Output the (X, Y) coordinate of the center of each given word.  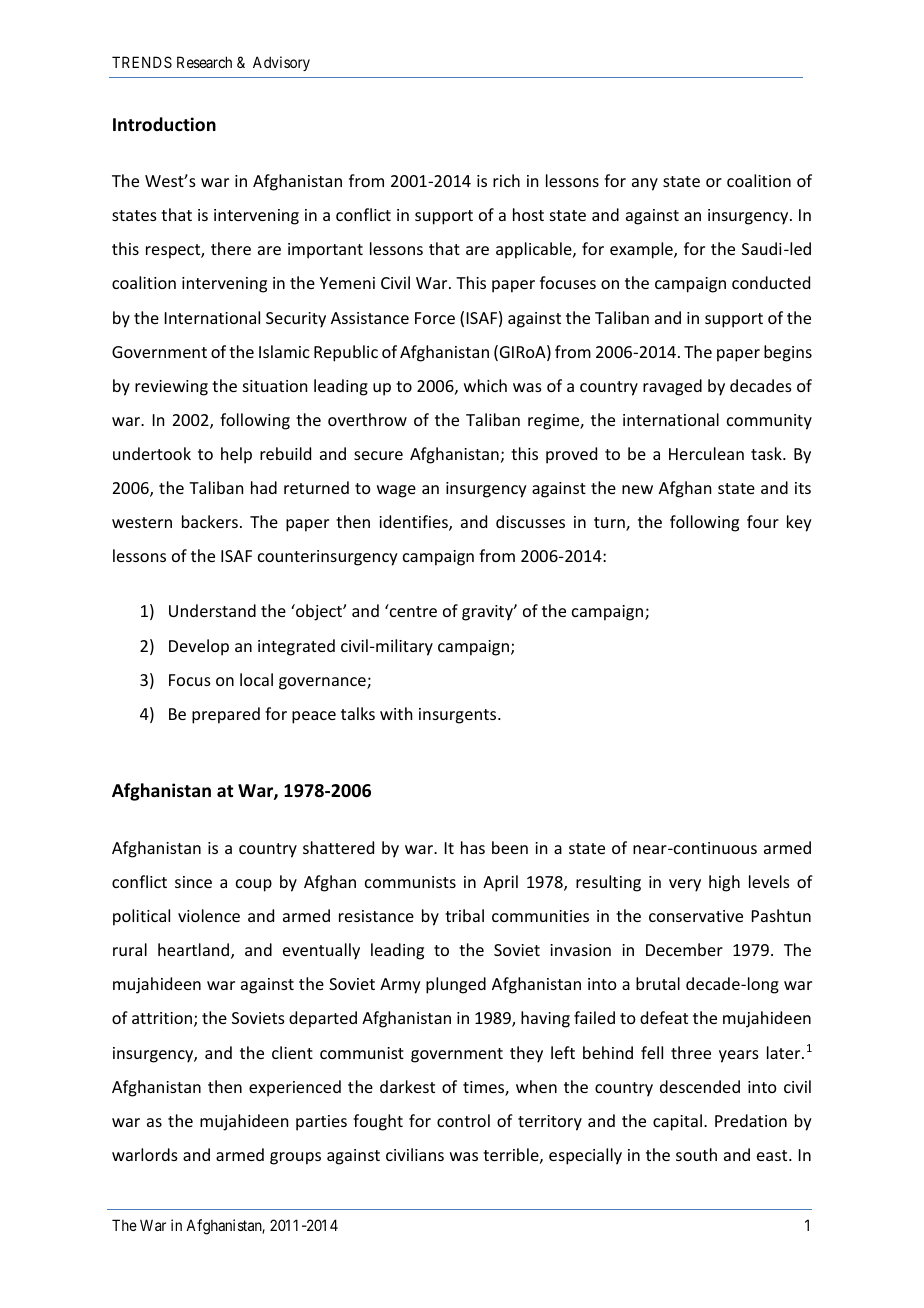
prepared (226, 715)
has (473, 847)
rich (506, 180)
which (485, 385)
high (724, 883)
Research (204, 62)
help (236, 455)
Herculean (706, 453)
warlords (145, 1154)
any (645, 184)
